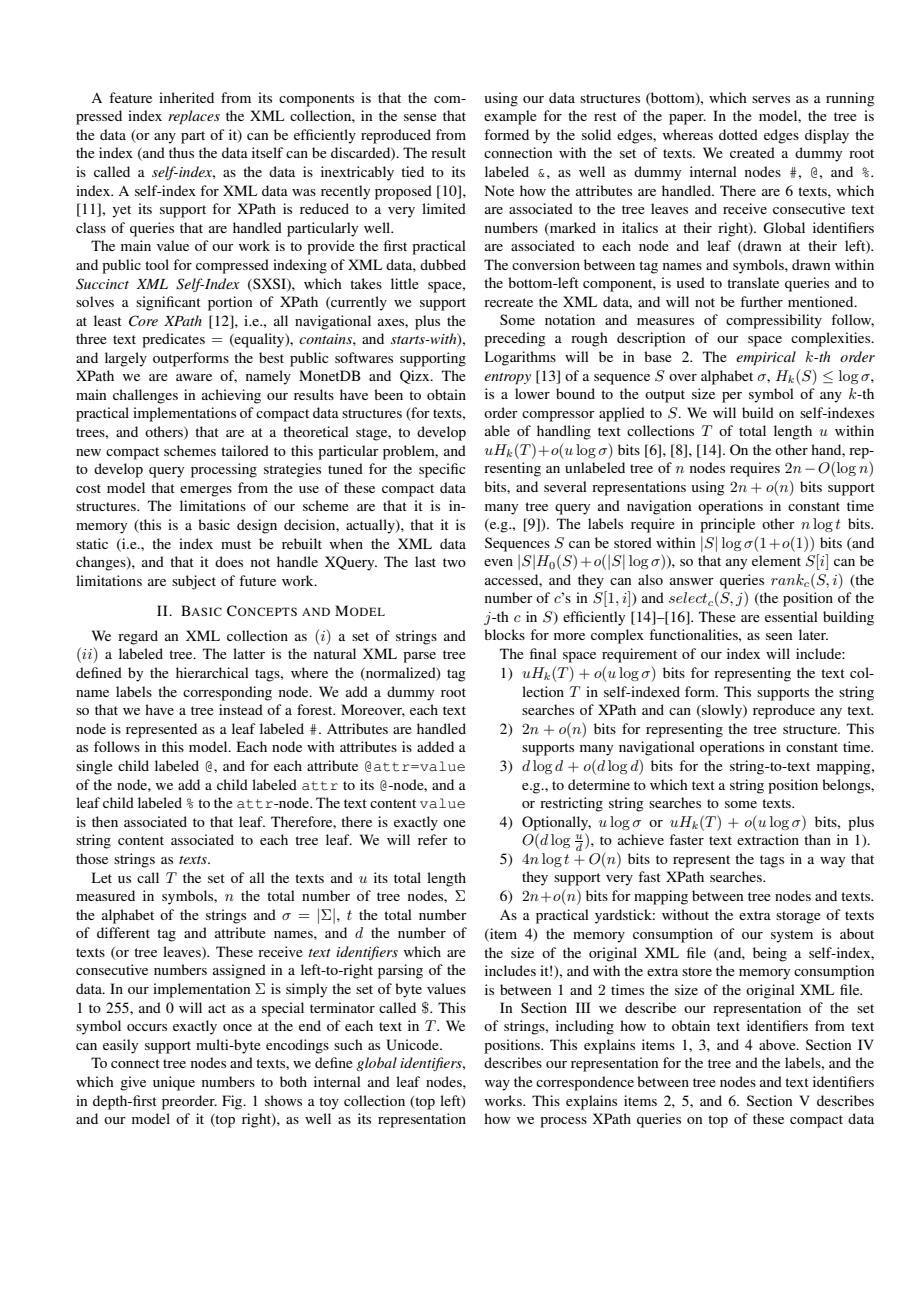  I want to click on added, so click(435, 746).
